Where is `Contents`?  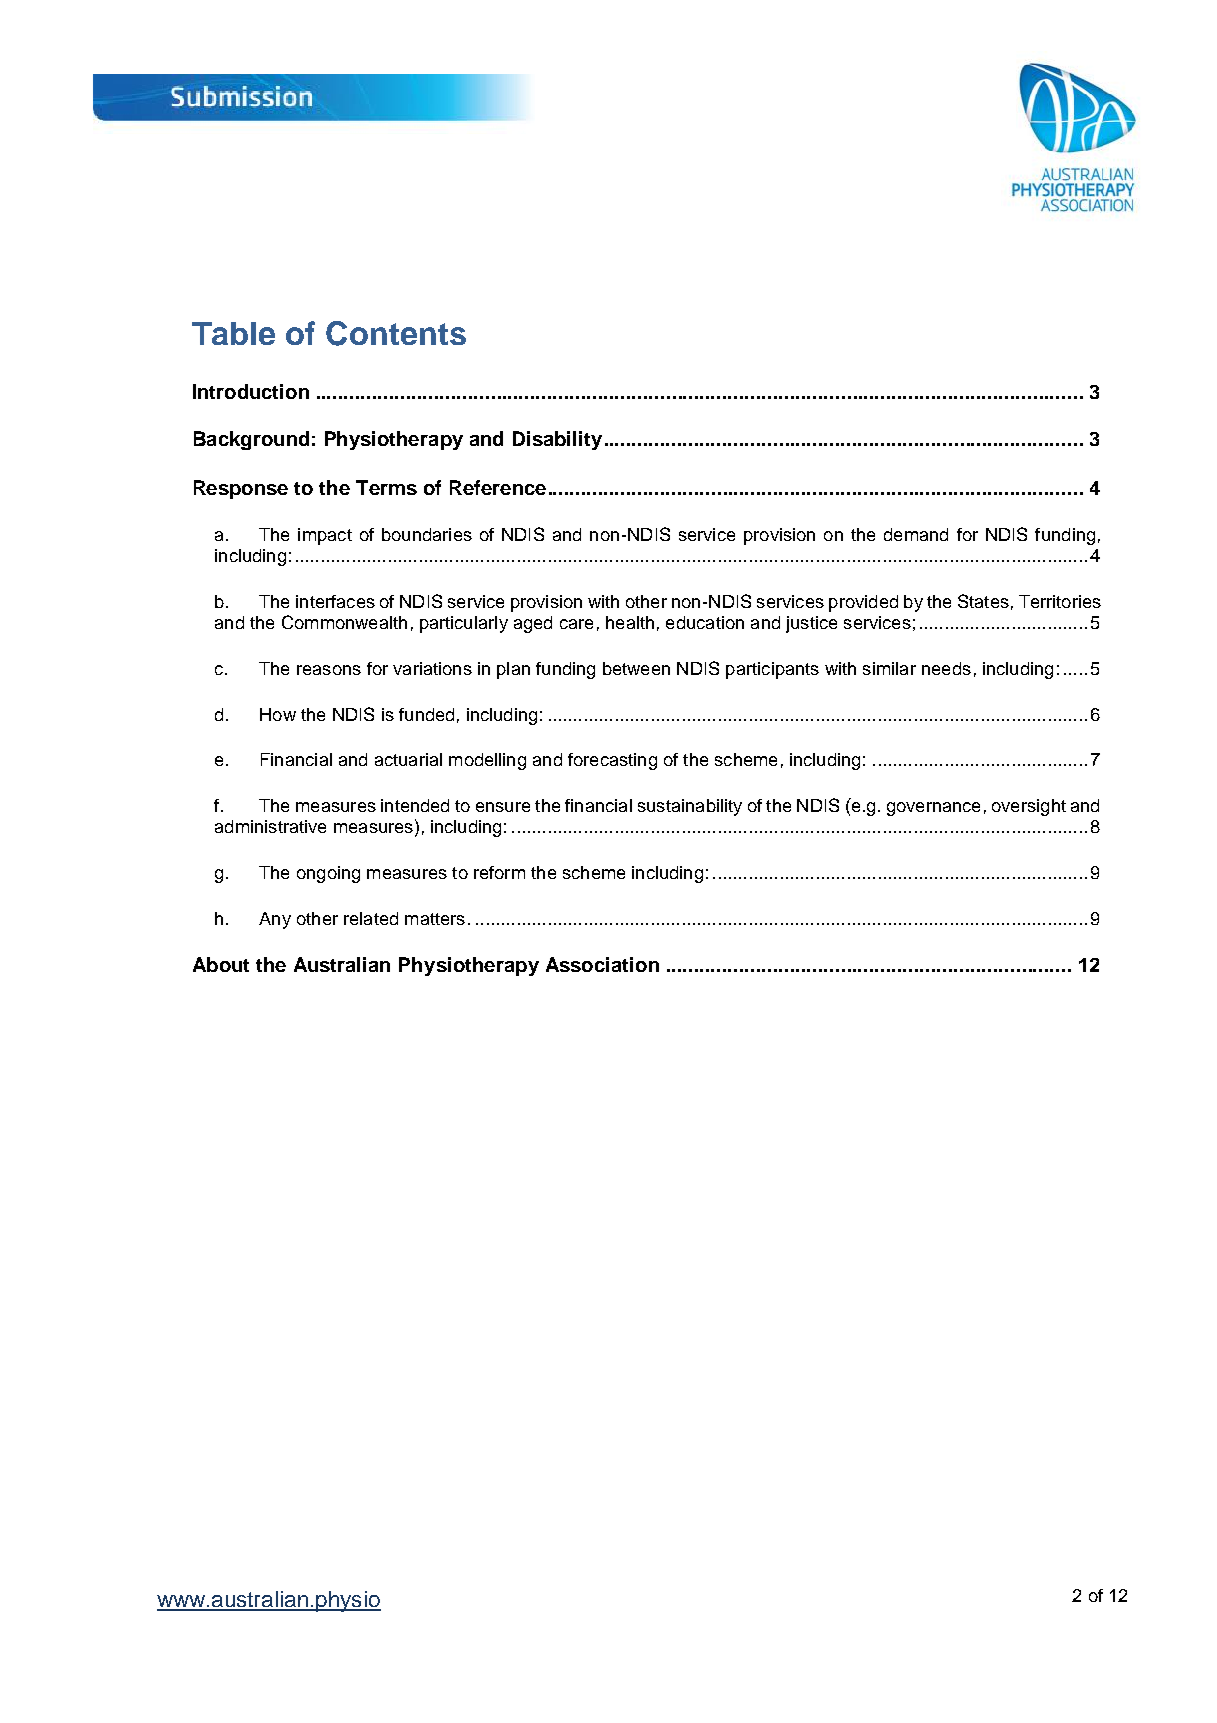 Contents is located at coordinates (396, 333).
